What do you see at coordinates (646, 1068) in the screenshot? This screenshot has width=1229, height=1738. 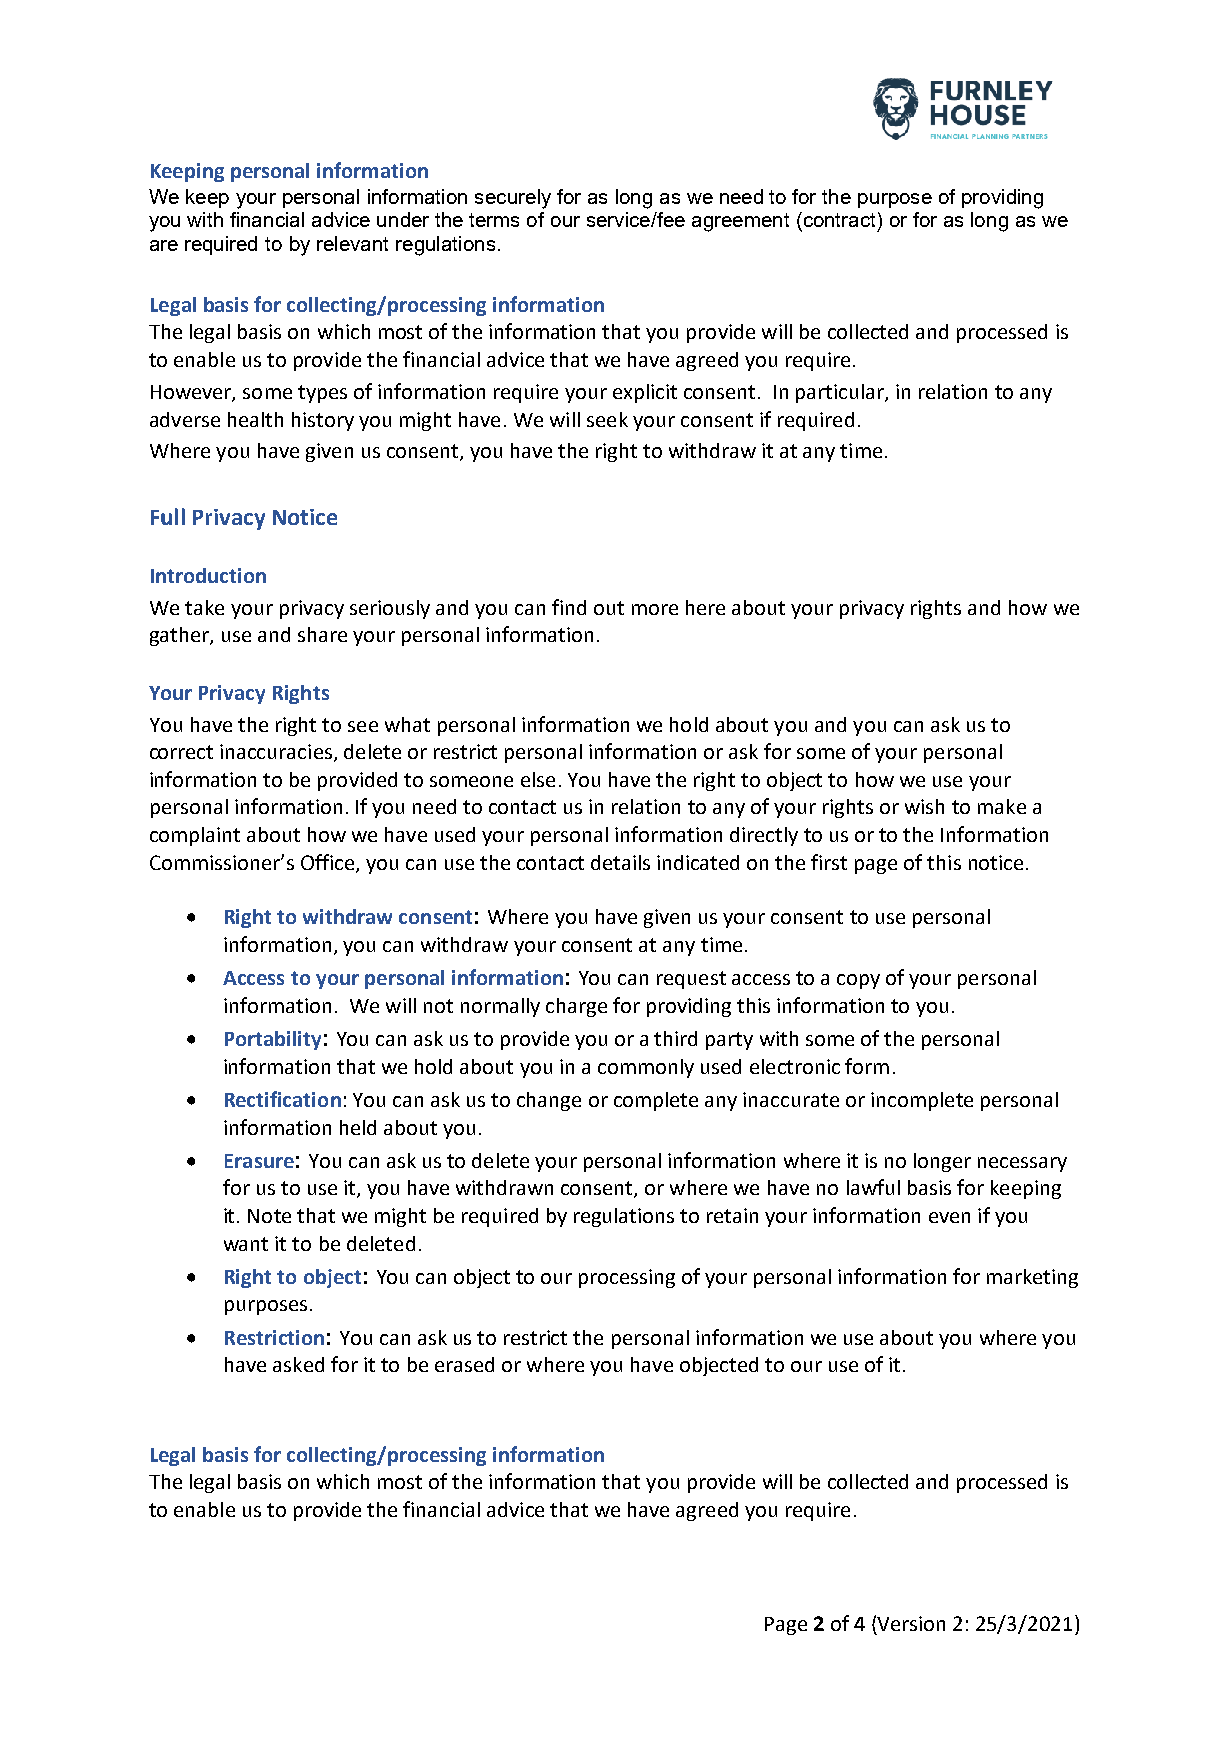 I see `commonly` at bounding box center [646, 1068].
